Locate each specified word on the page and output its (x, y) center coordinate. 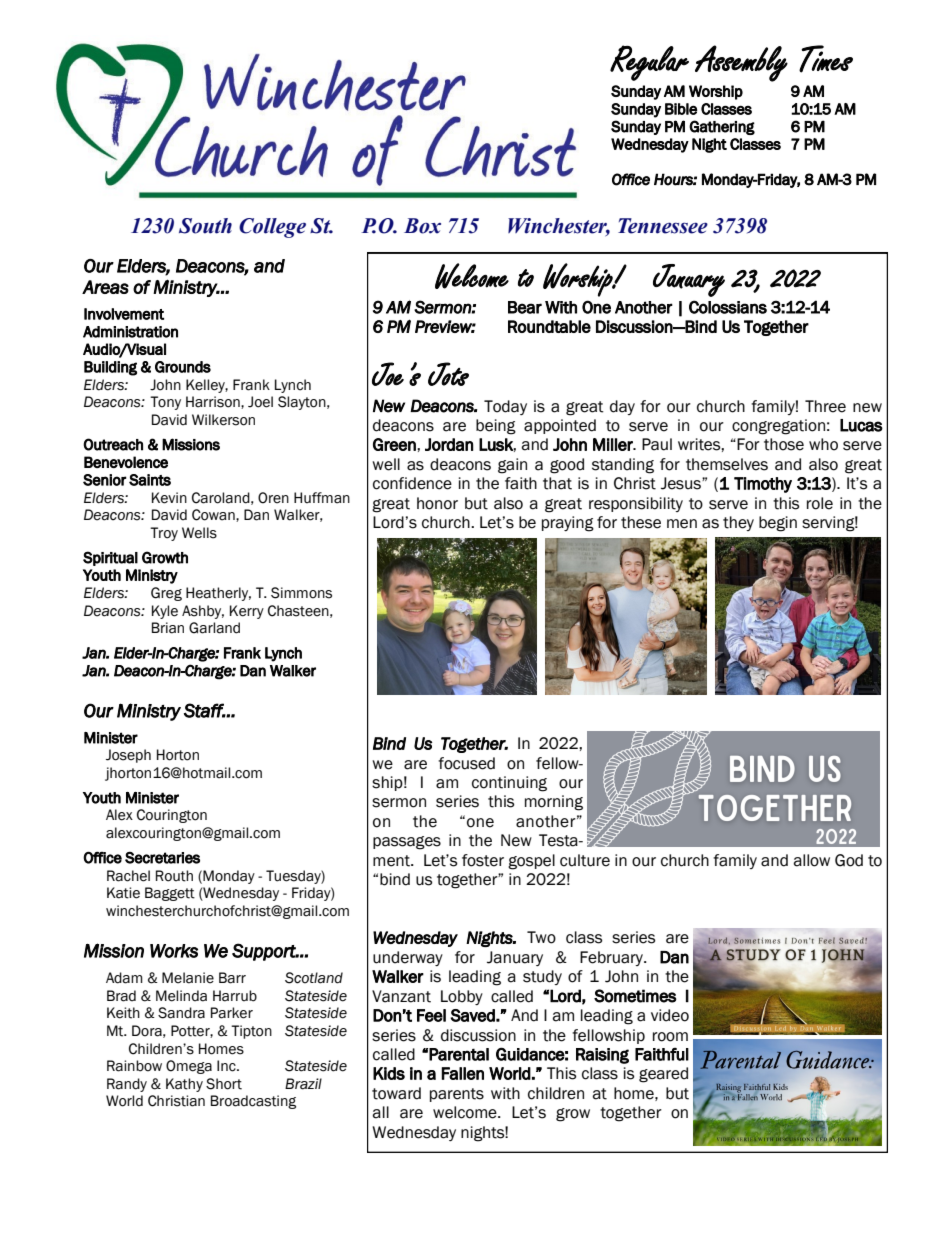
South (205, 226)
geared (663, 1075)
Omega (189, 1067)
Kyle (165, 612)
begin (778, 524)
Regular (649, 63)
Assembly (741, 63)
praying (568, 524)
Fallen (462, 1073)
